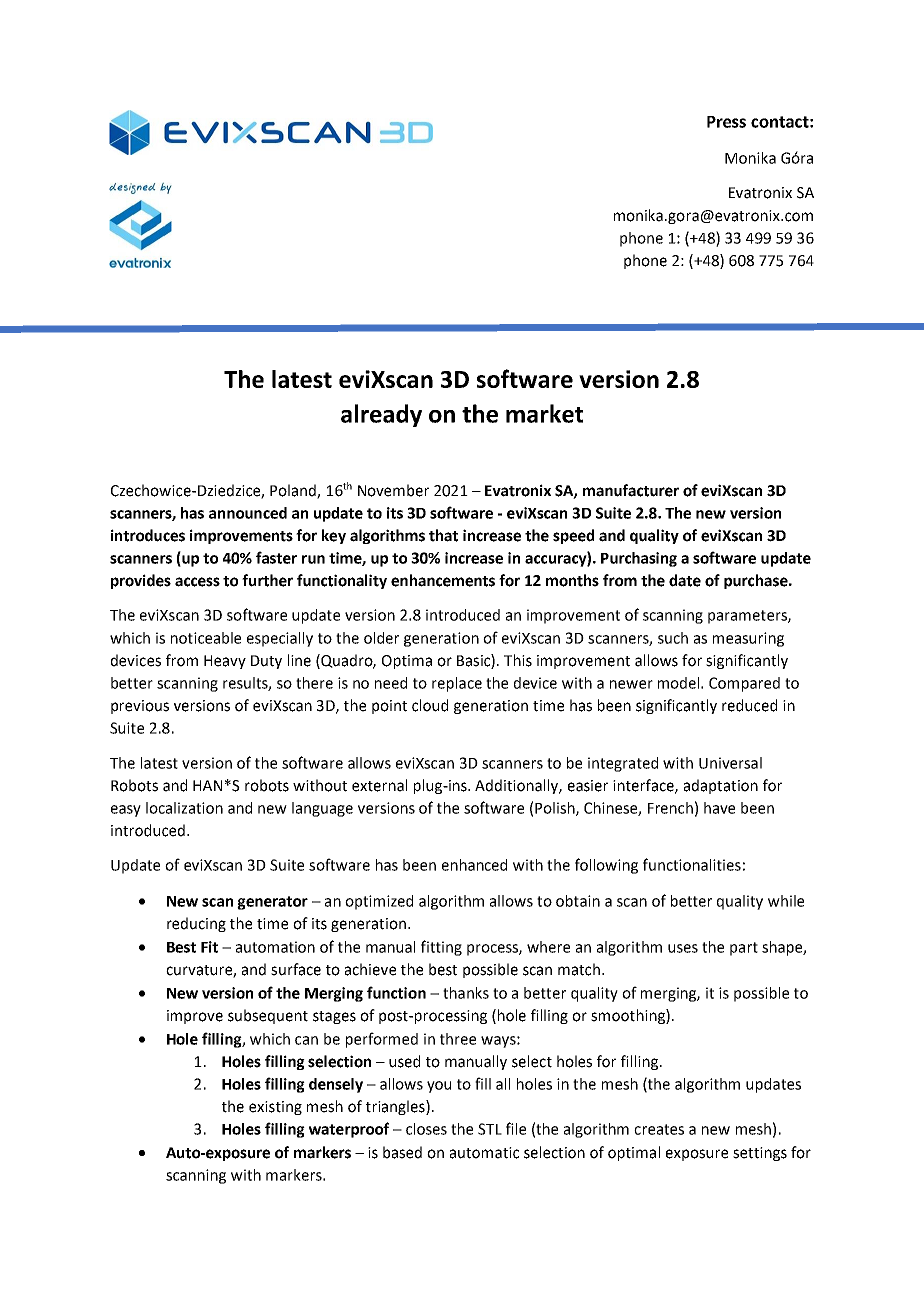 This screenshot has height=1308, width=924. I want to click on market, so click(544, 413).
